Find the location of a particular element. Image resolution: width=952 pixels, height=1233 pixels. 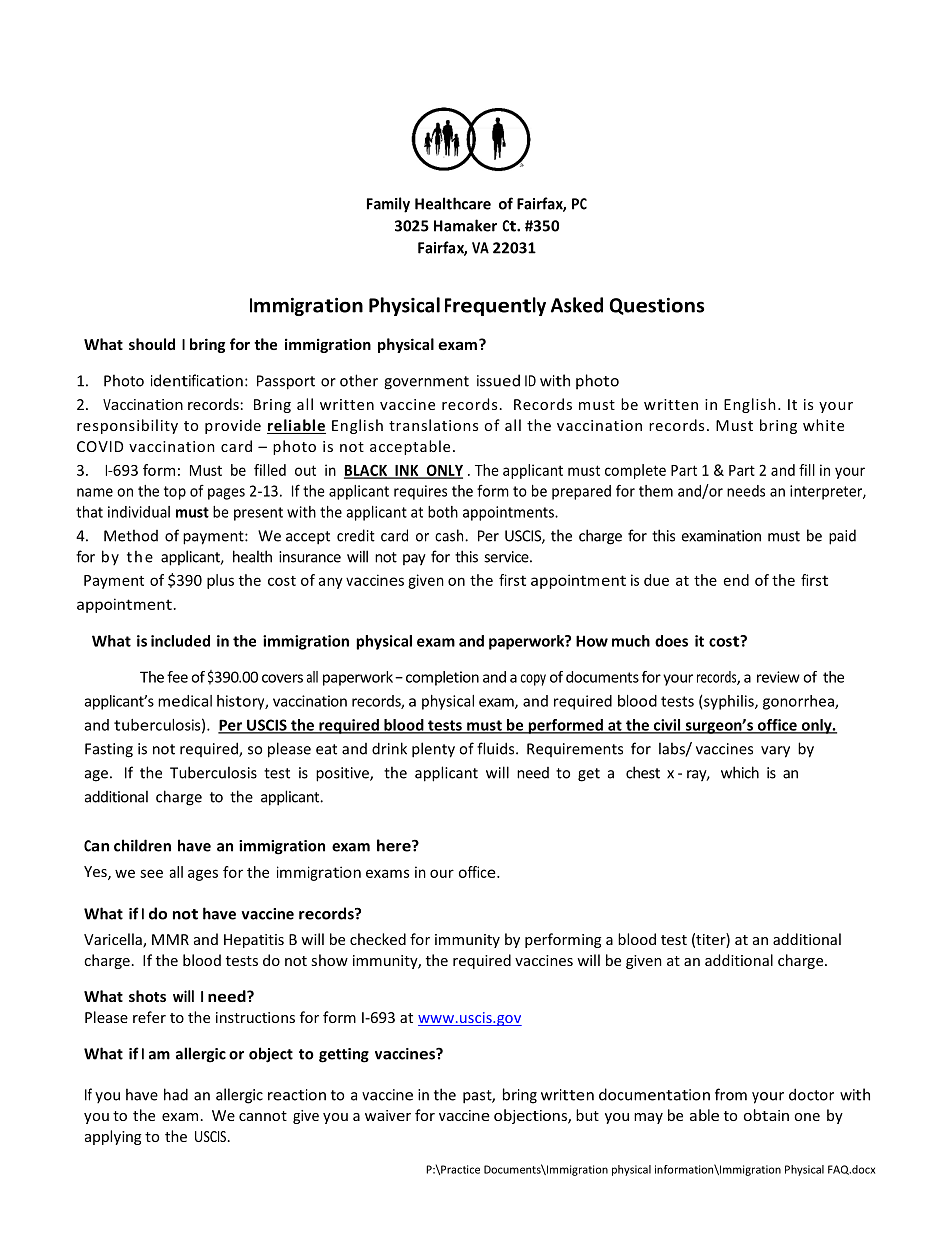

cash is located at coordinates (450, 535).
